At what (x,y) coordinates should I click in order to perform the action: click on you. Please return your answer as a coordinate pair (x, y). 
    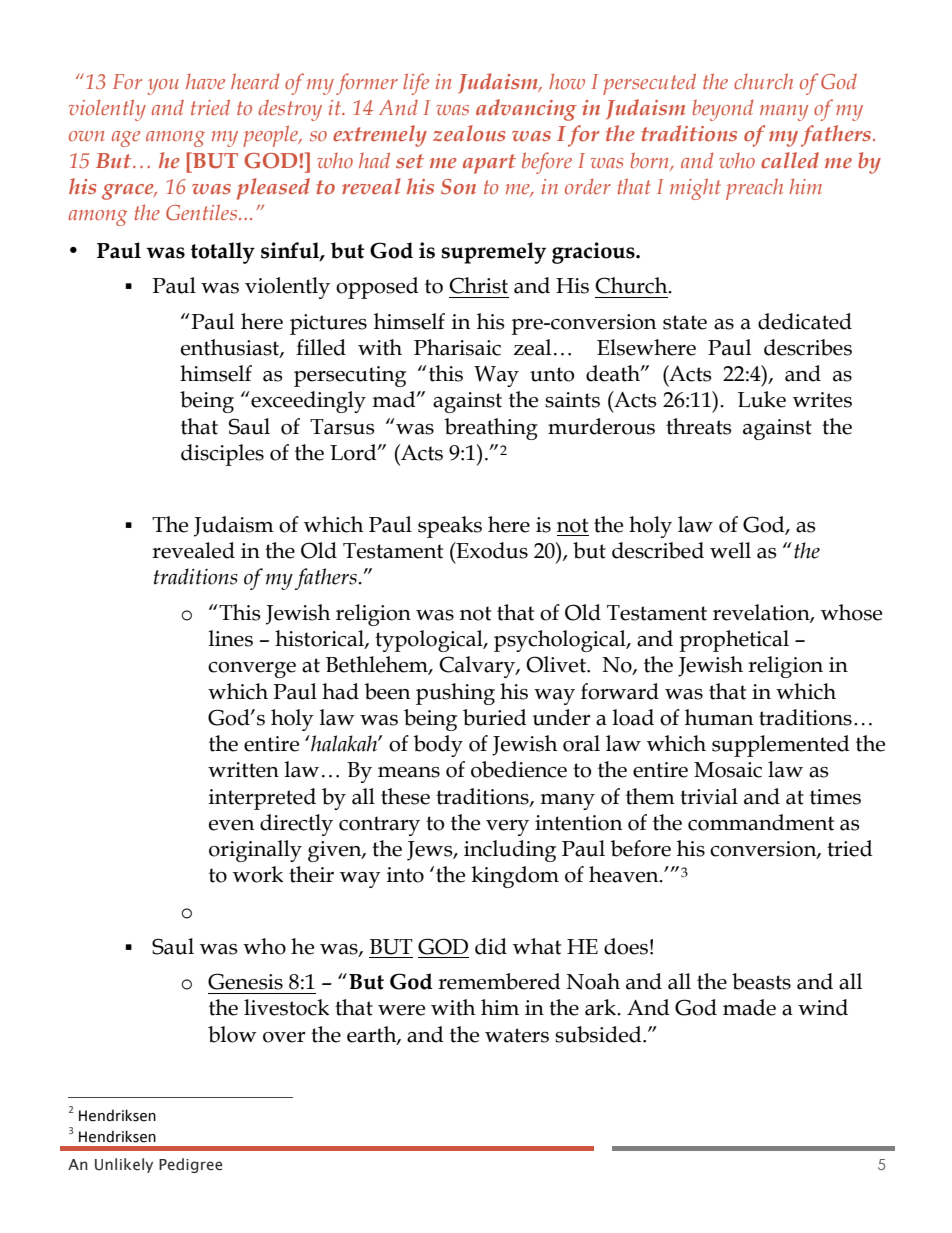
    Looking at the image, I should click on (163, 87).
